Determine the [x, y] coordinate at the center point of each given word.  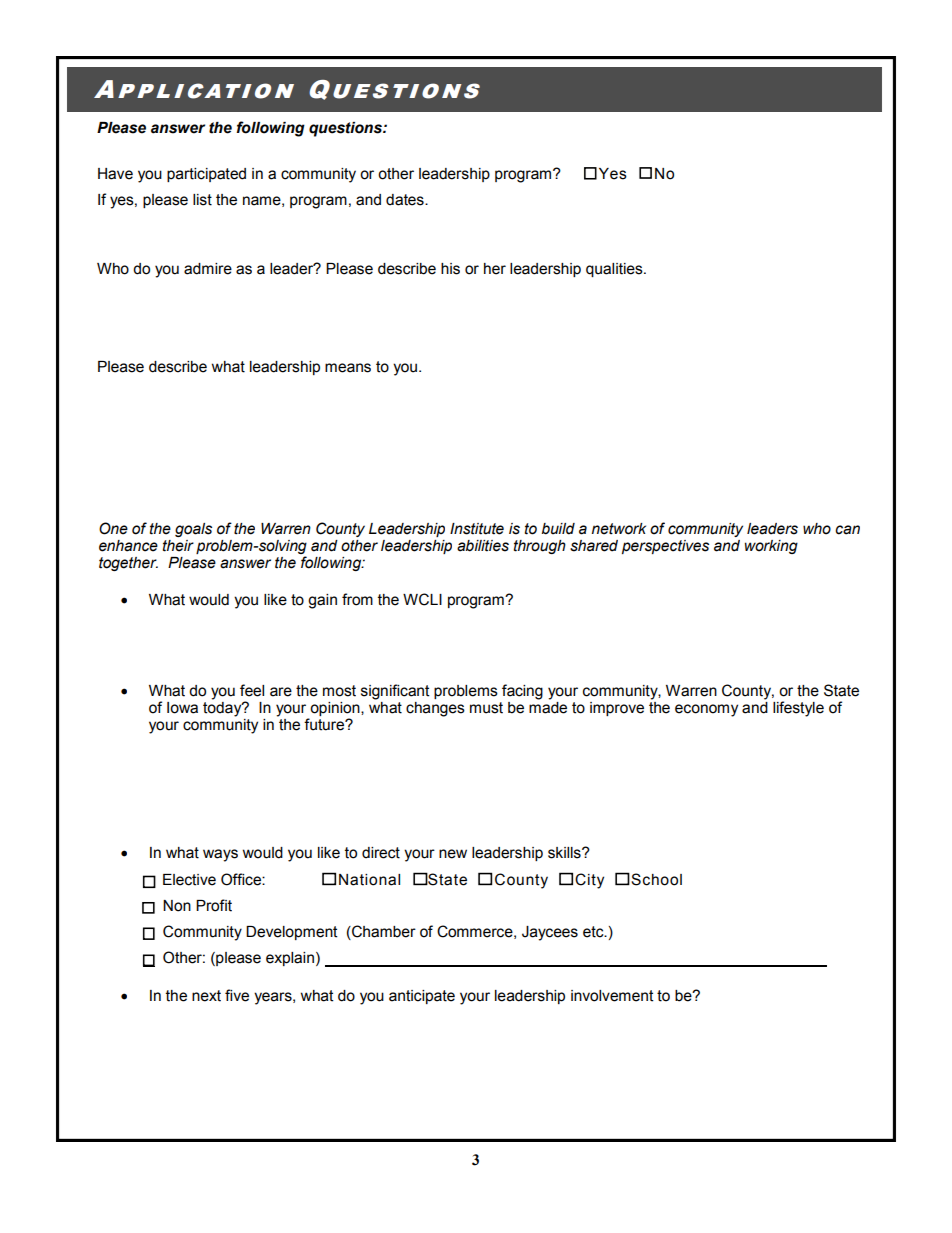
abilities [483, 546]
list [202, 200]
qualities [615, 270]
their [178, 546]
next [206, 996]
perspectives [665, 547]
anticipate [422, 997]
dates [406, 200]
